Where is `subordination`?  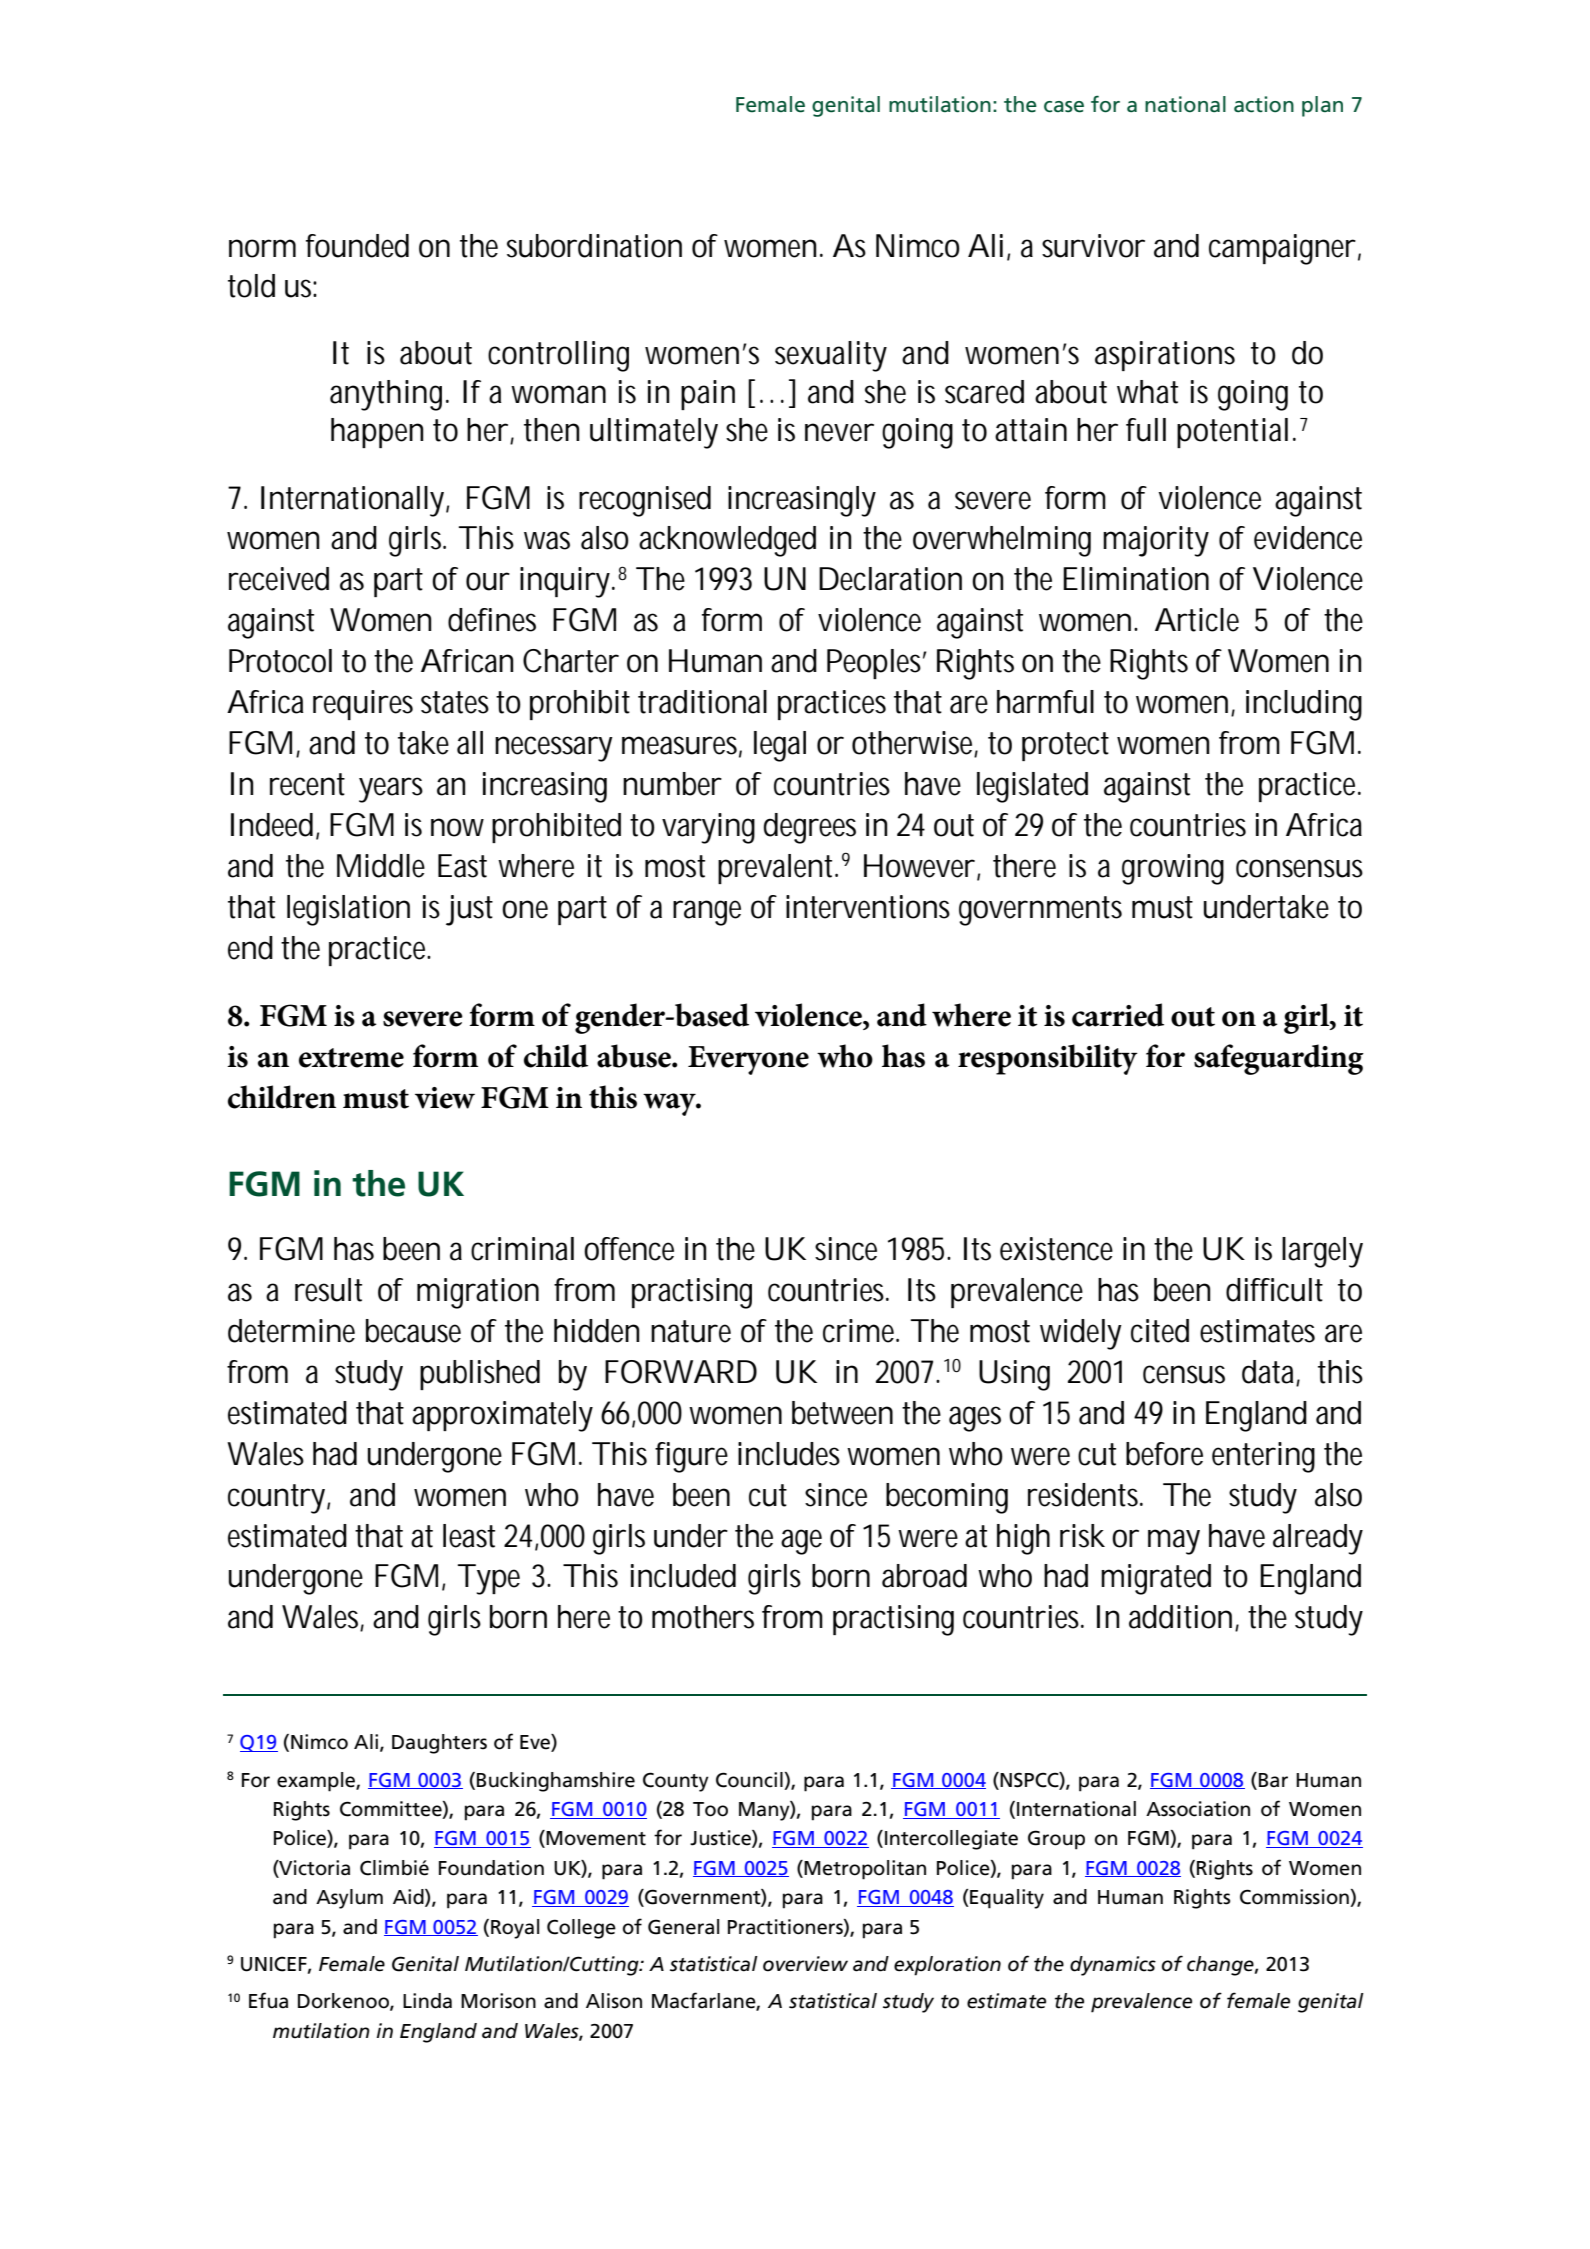
subordination is located at coordinates (594, 246).
